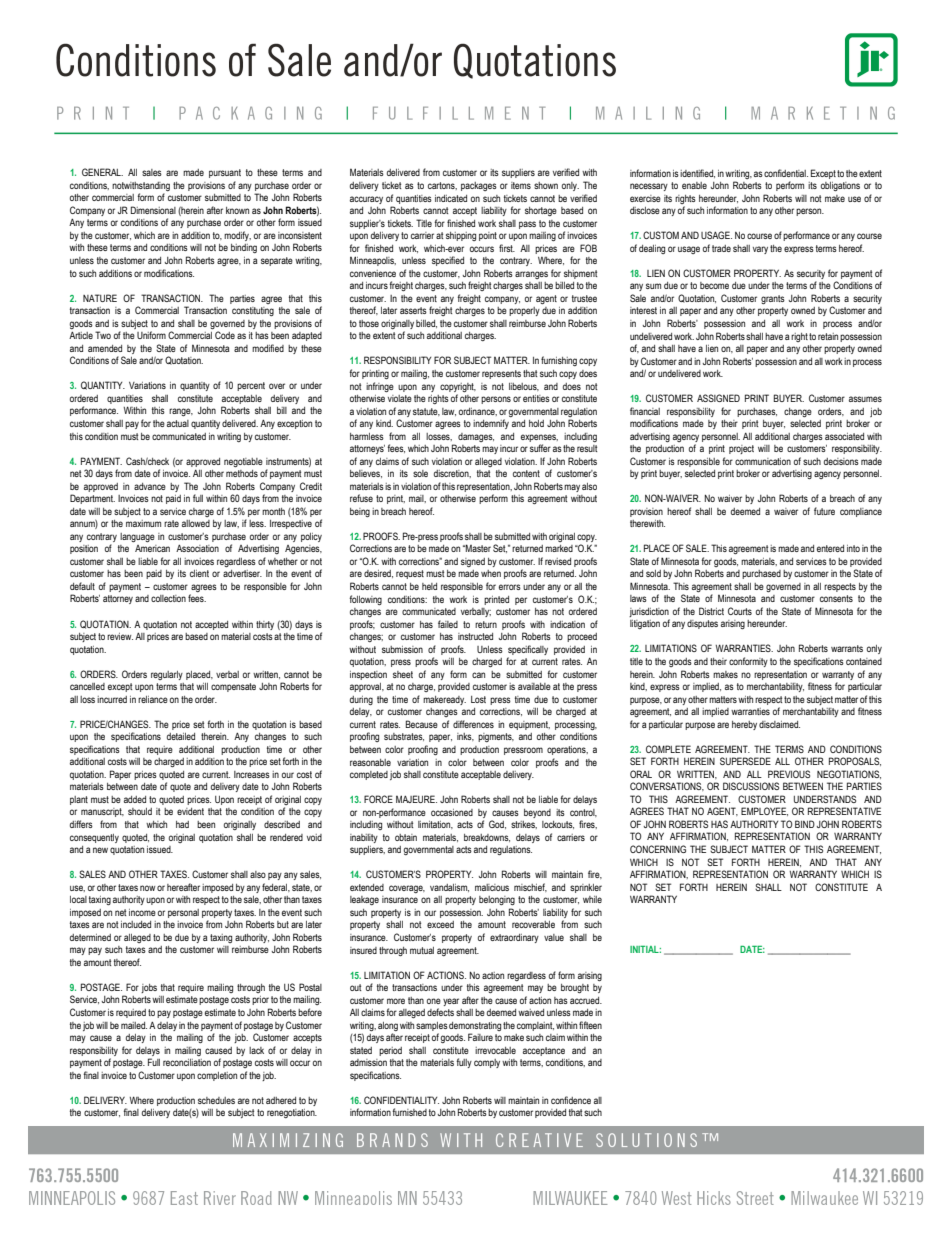 The height and width of the screenshot is (1233, 952). What do you see at coordinates (190, 811) in the screenshot?
I see `evident` at bounding box center [190, 811].
